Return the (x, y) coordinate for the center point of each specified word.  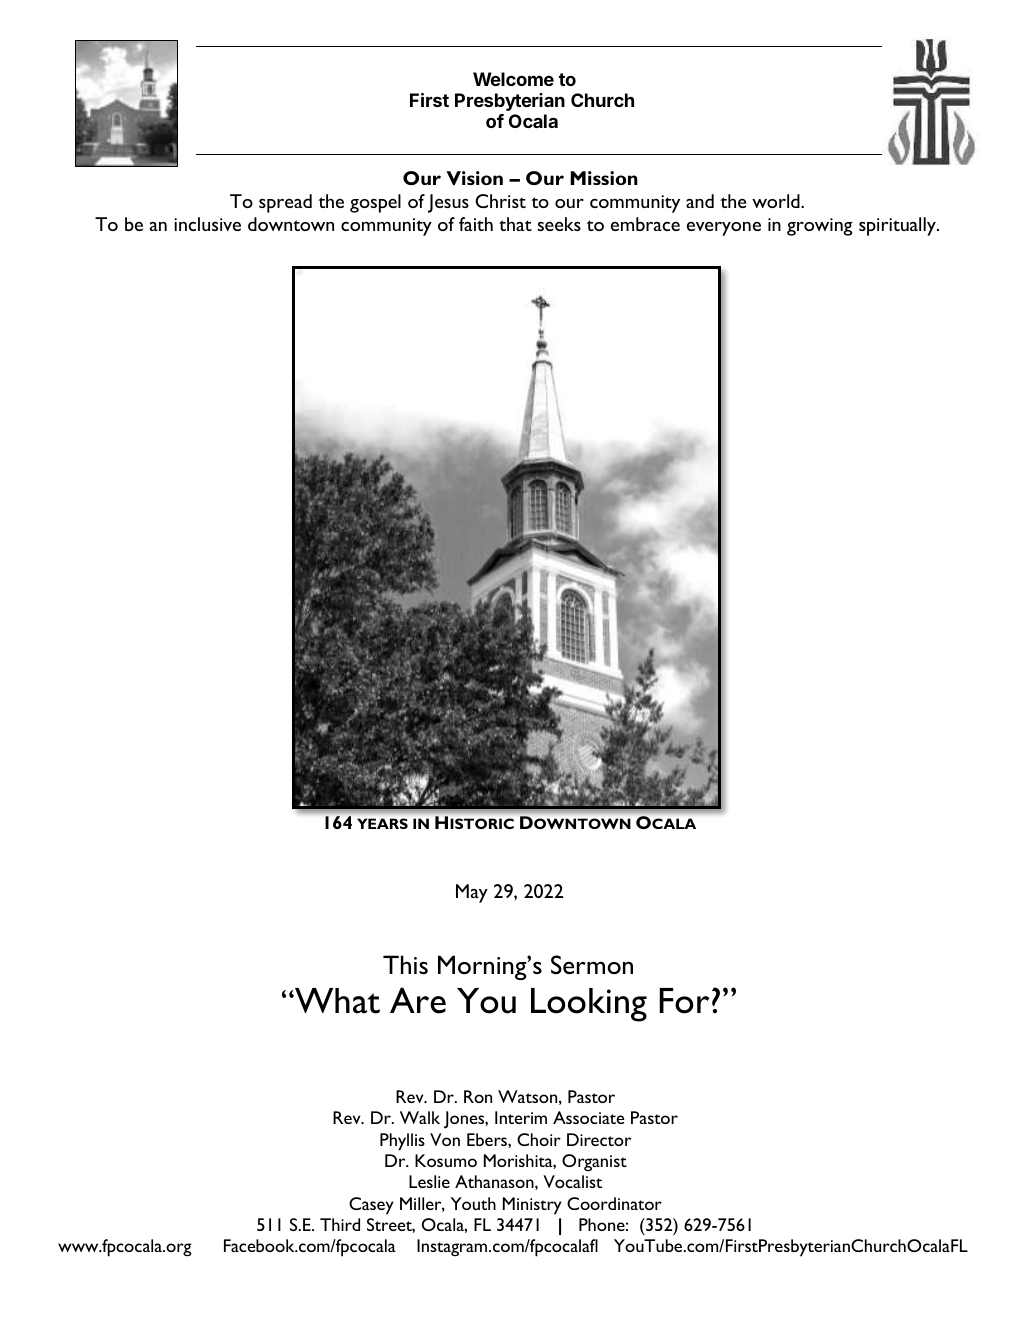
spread (285, 203)
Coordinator (614, 1203)
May (472, 893)
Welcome (513, 79)
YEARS (382, 823)
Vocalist (572, 1181)
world (777, 201)
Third (340, 1224)
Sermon (592, 964)
